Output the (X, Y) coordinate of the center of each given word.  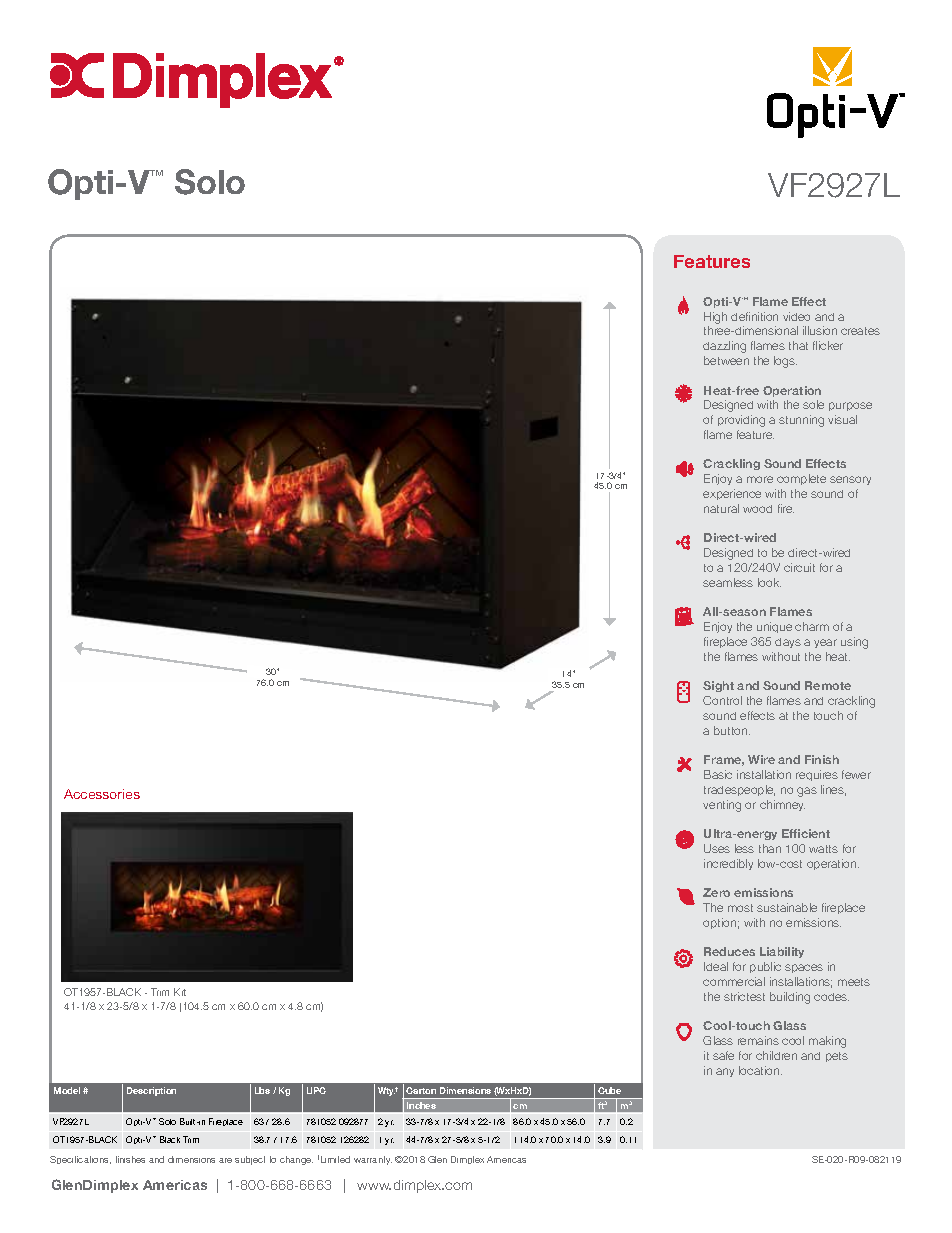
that (798, 345)
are (225, 1160)
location (760, 1070)
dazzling (724, 347)
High (715, 318)
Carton (421, 1090)
